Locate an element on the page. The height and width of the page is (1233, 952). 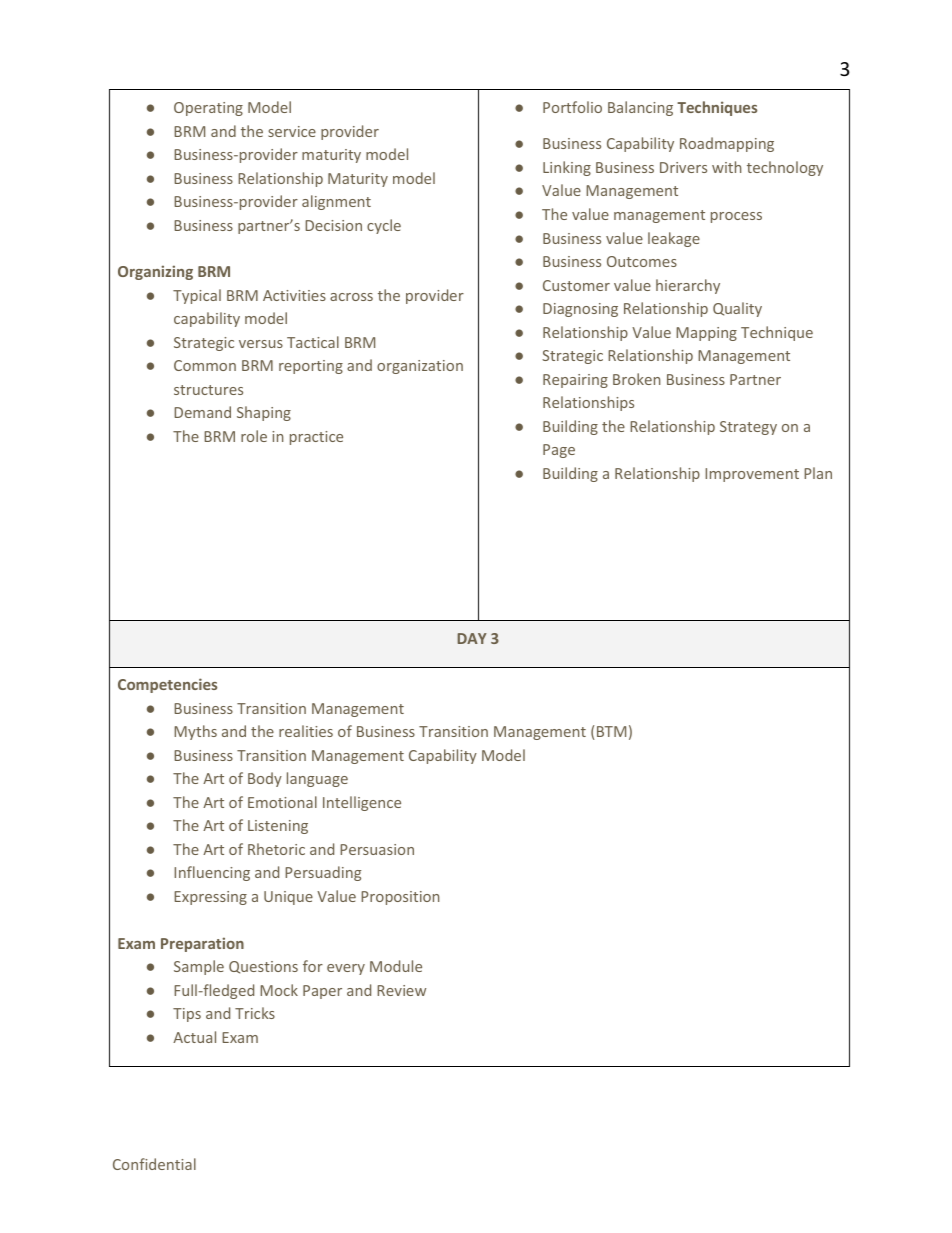
Competencies is located at coordinates (167, 685).
